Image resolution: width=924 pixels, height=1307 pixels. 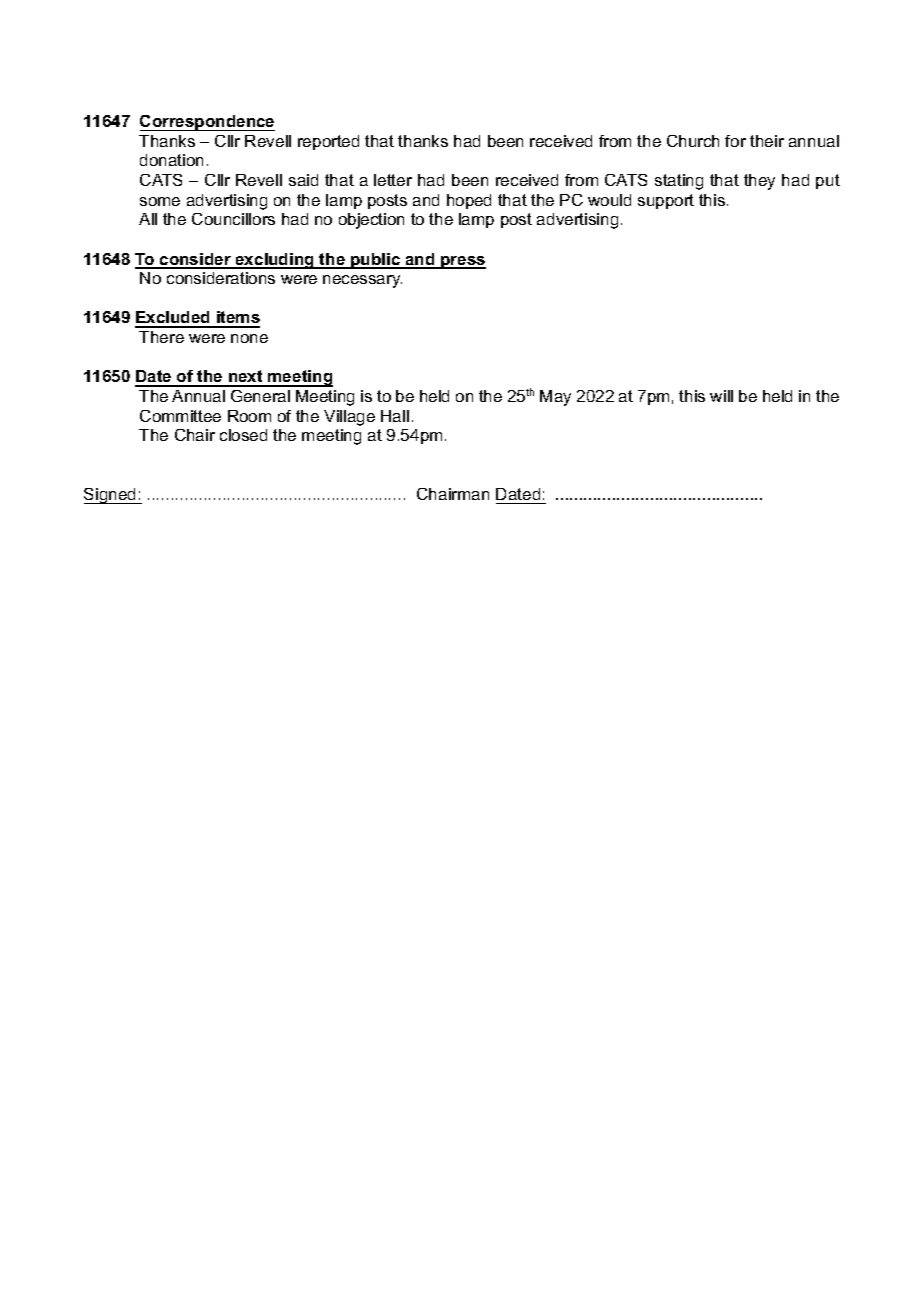 I want to click on hoped, so click(x=469, y=201).
